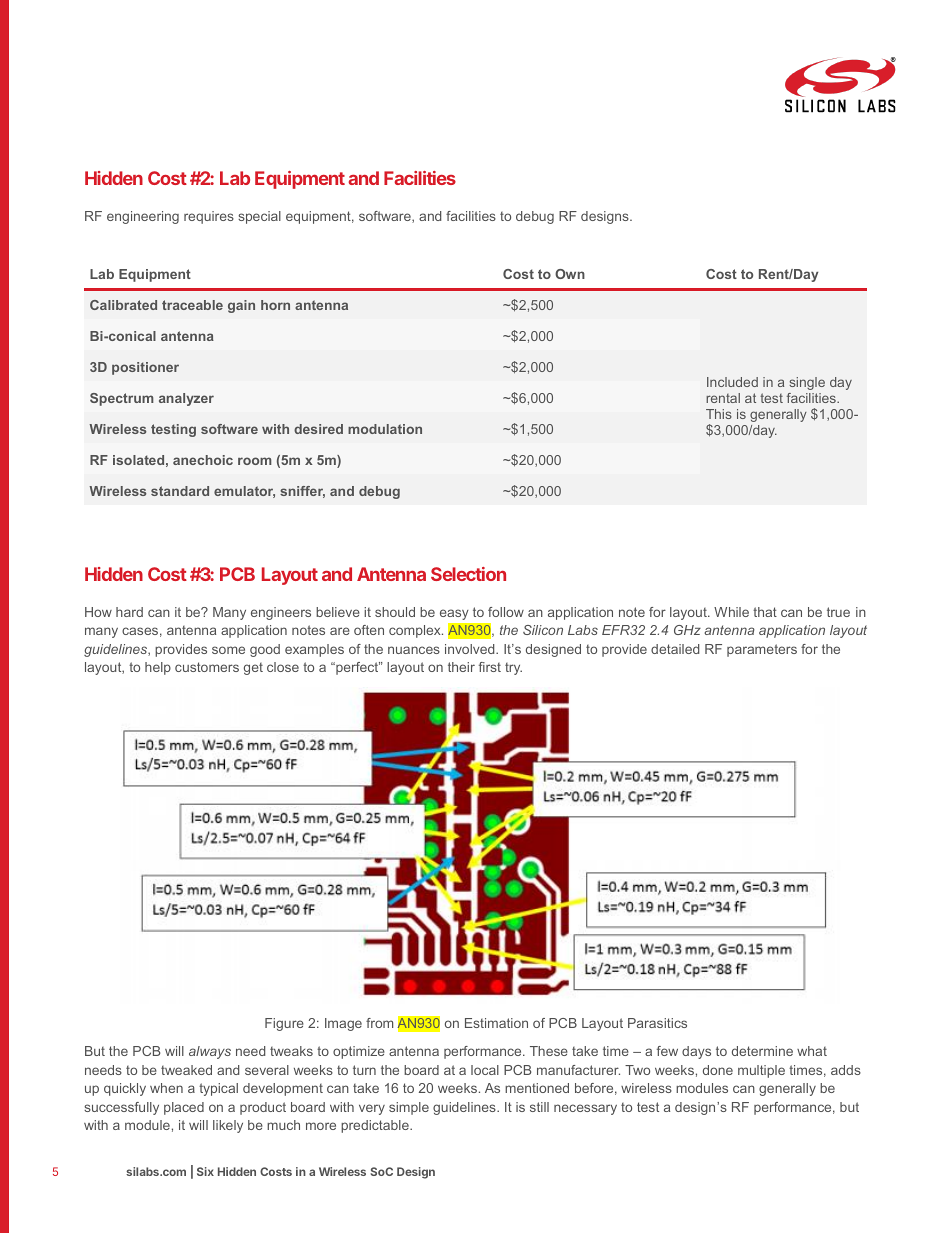 The height and width of the image is (1233, 952). I want to click on anechoic, so click(203, 460).
